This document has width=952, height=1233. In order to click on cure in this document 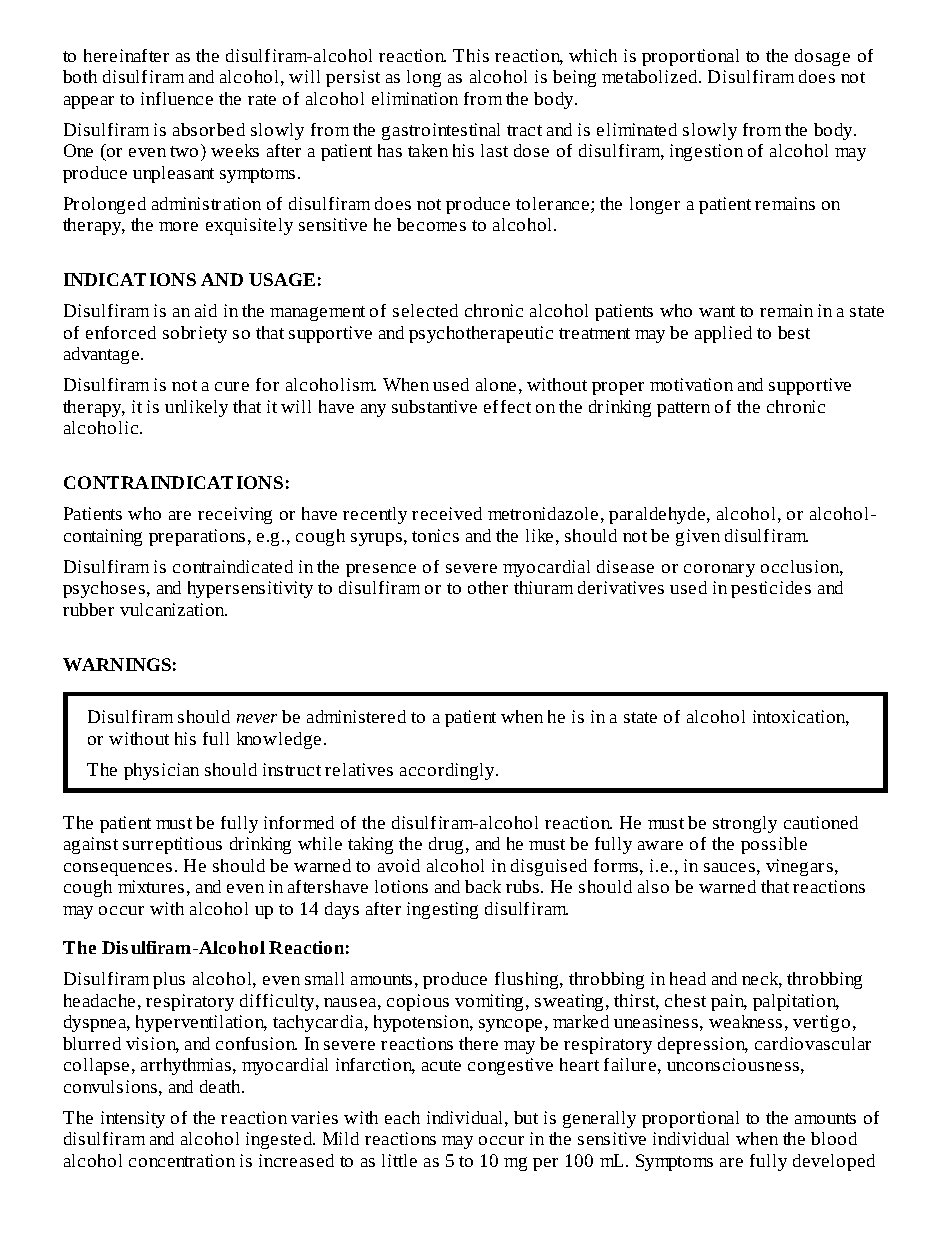, I will do `click(232, 386)`.
